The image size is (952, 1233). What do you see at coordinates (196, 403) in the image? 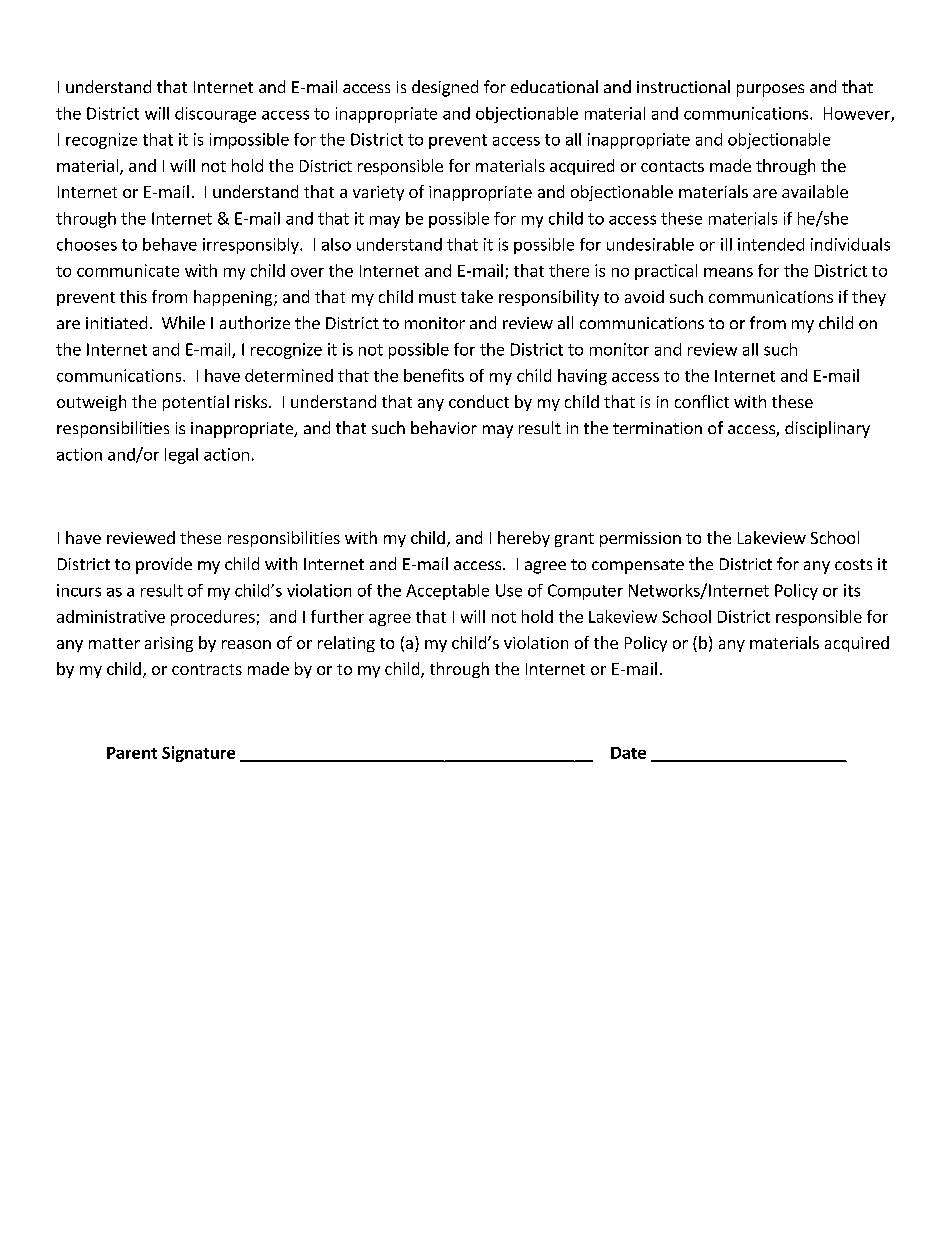
I see `potential` at bounding box center [196, 403].
